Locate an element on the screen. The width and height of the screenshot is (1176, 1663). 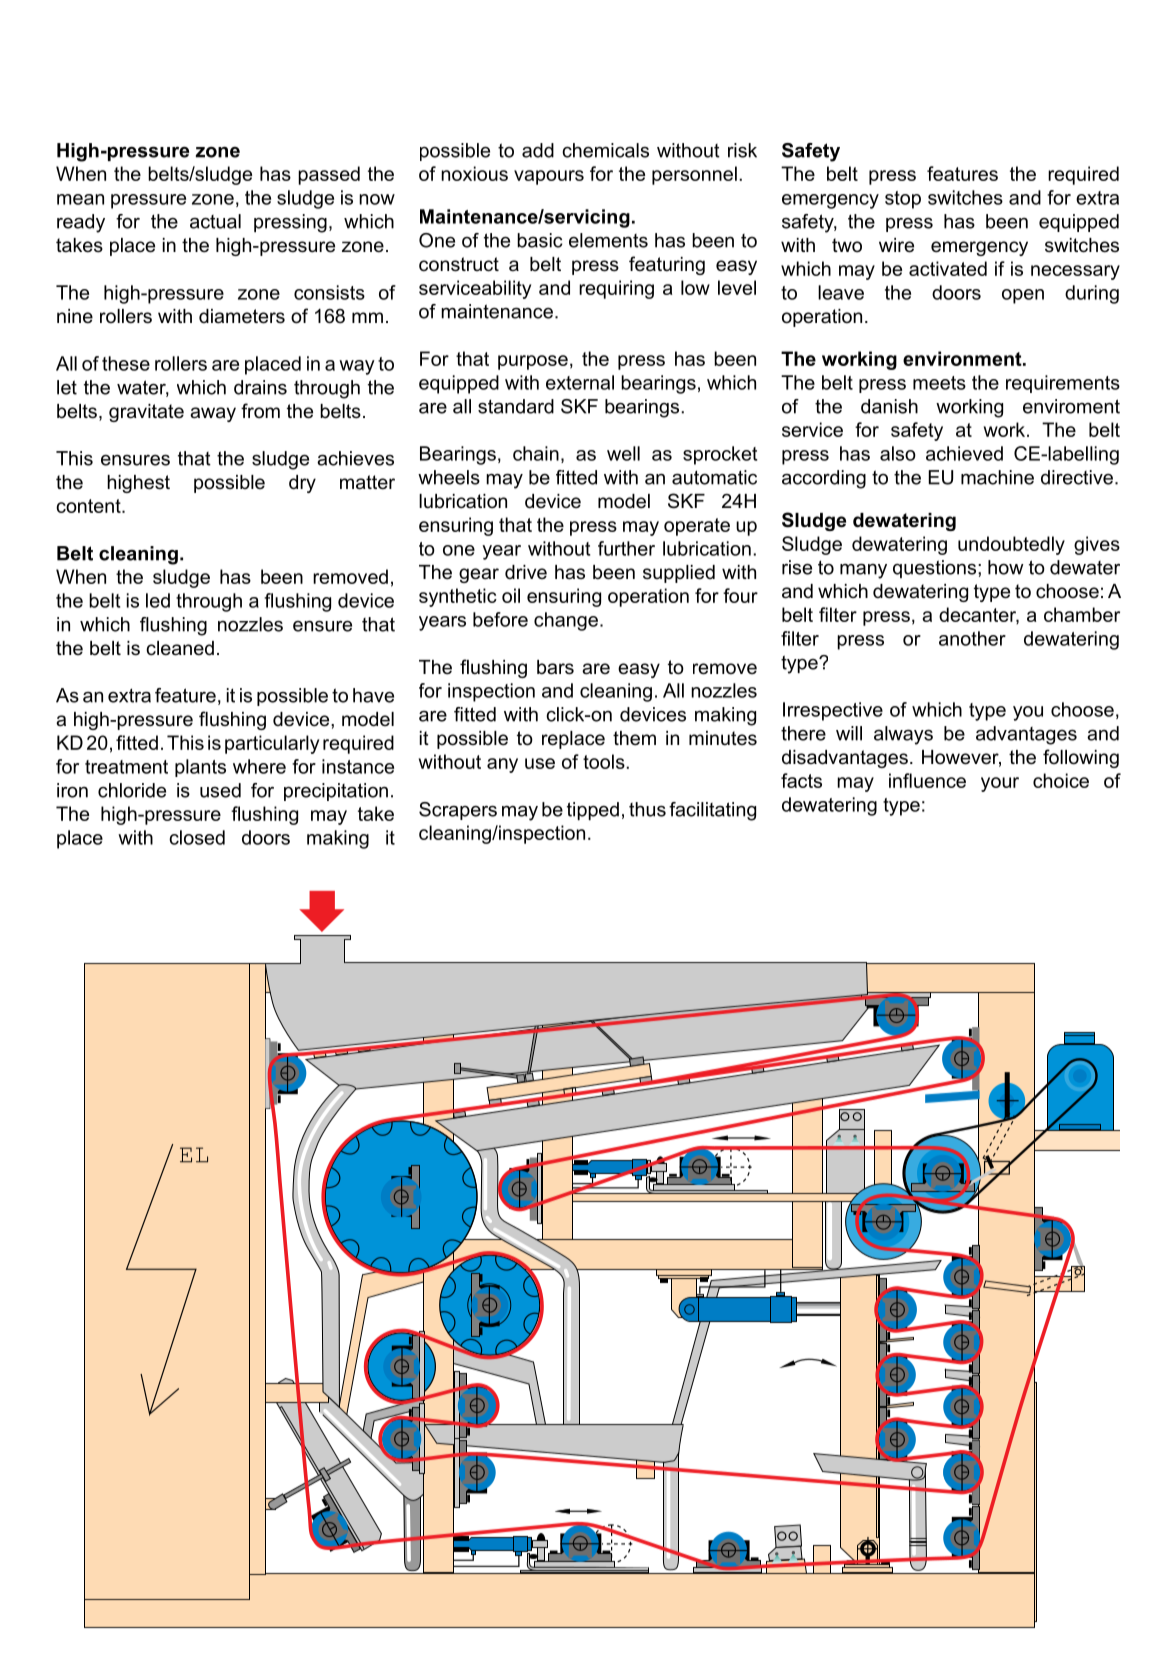
tipped is located at coordinates (593, 811).
